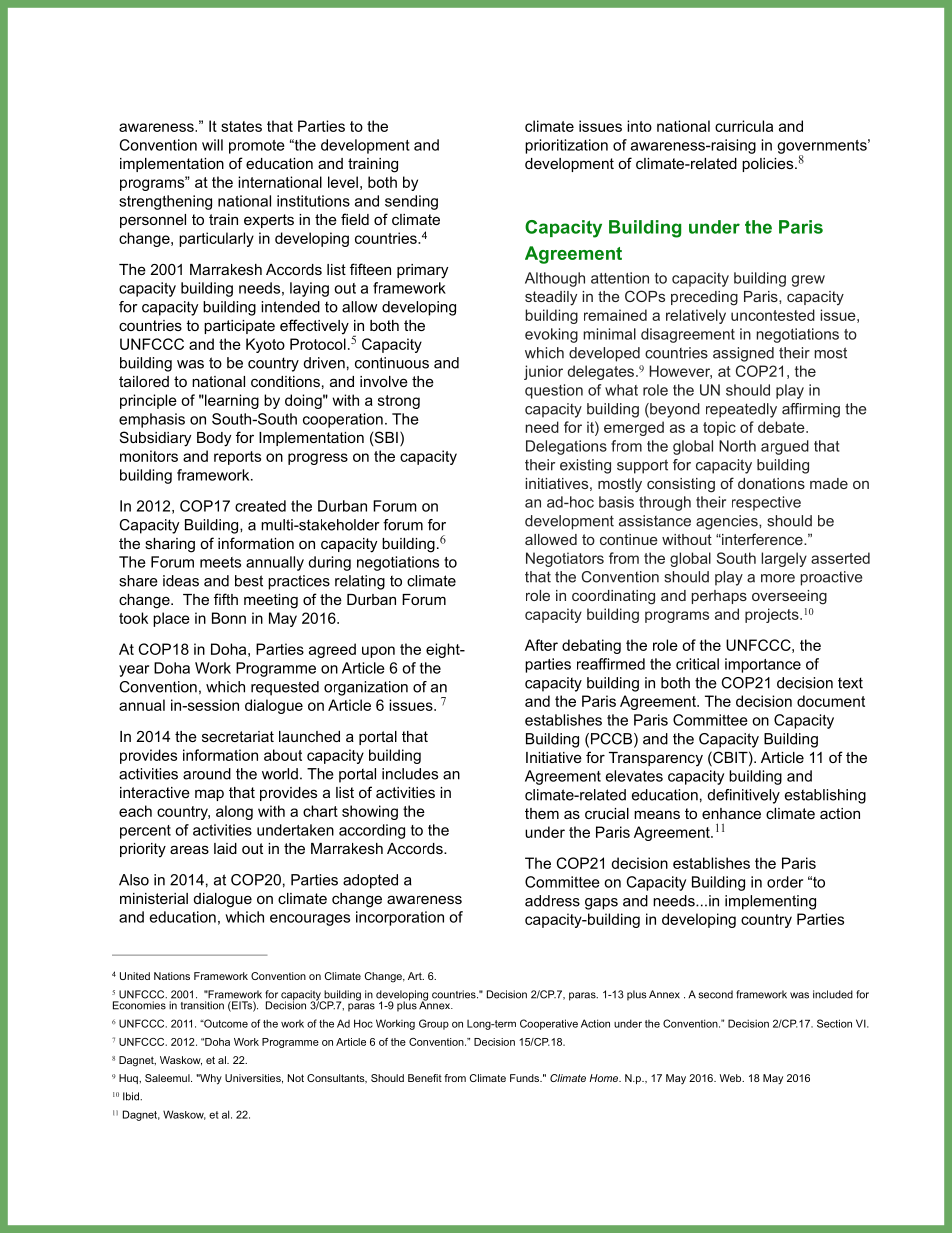 The height and width of the image is (1233, 952). I want to click on junior, so click(543, 372).
